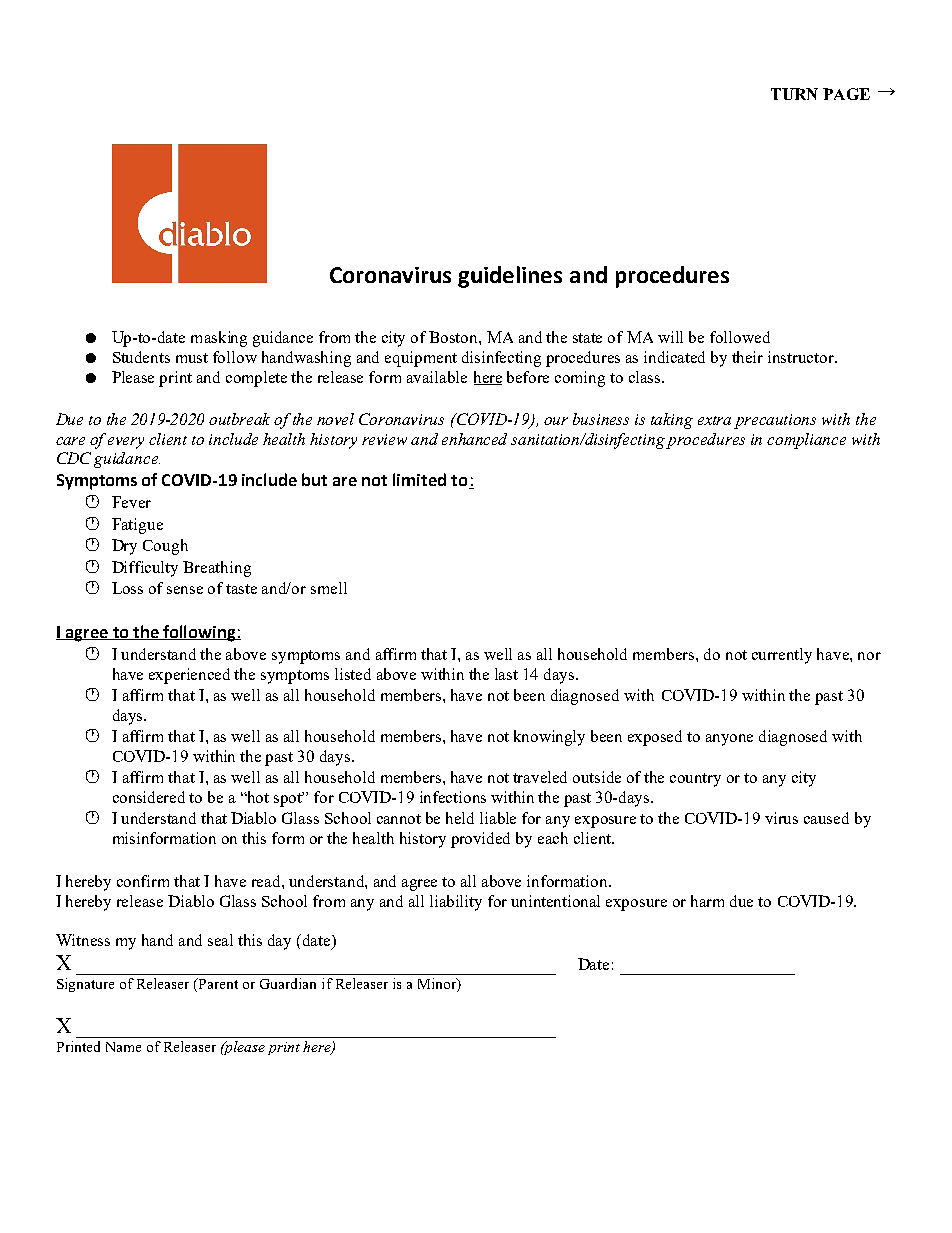 The image size is (952, 1233). Describe the element at coordinates (782, 656) in the screenshot. I see `currently` at that location.
